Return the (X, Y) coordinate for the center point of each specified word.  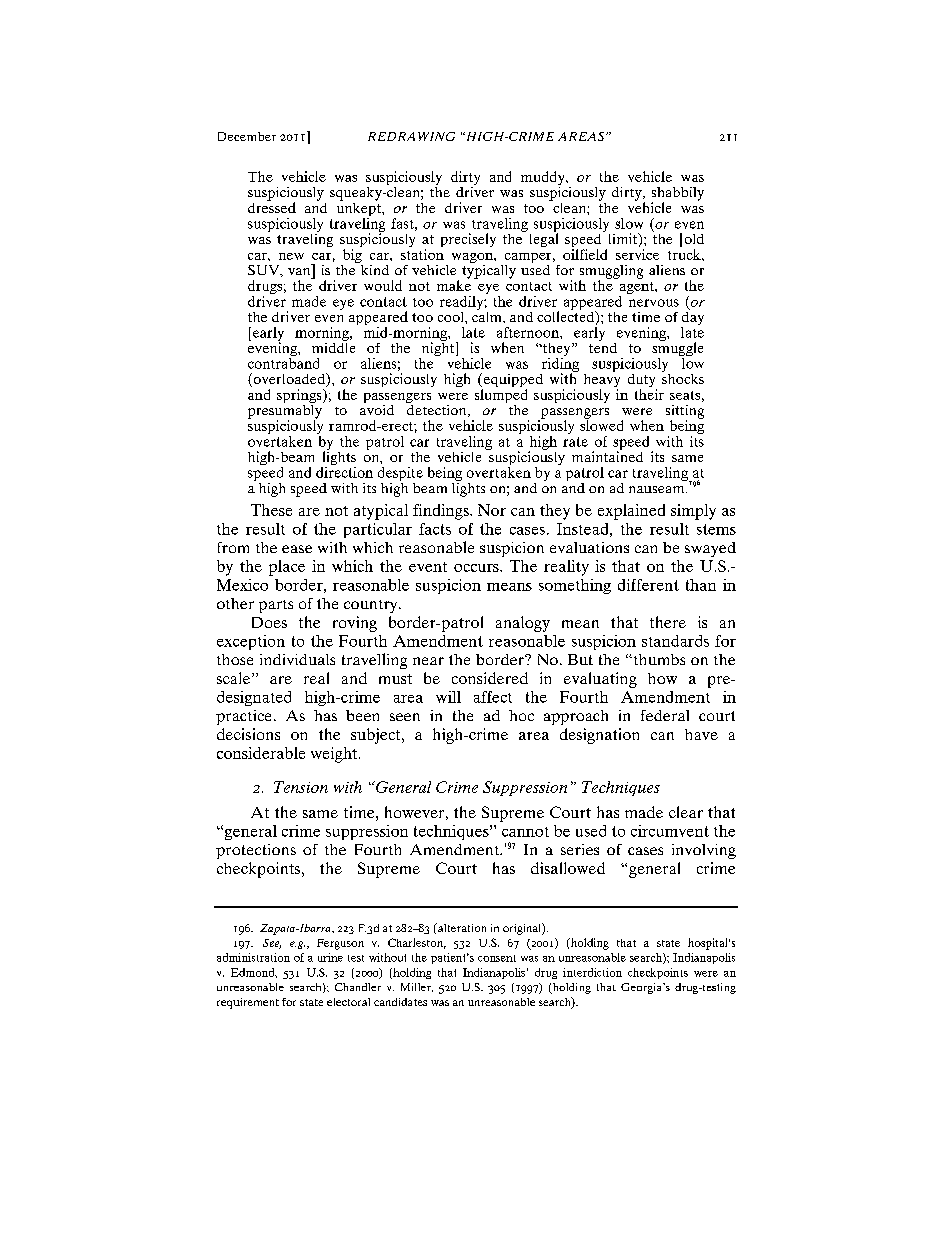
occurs (477, 568)
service (637, 254)
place (287, 568)
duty (642, 382)
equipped (512, 381)
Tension (301, 787)
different (648, 585)
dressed (272, 206)
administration (253, 957)
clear (686, 812)
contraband (283, 363)
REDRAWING (411, 136)
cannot (525, 832)
